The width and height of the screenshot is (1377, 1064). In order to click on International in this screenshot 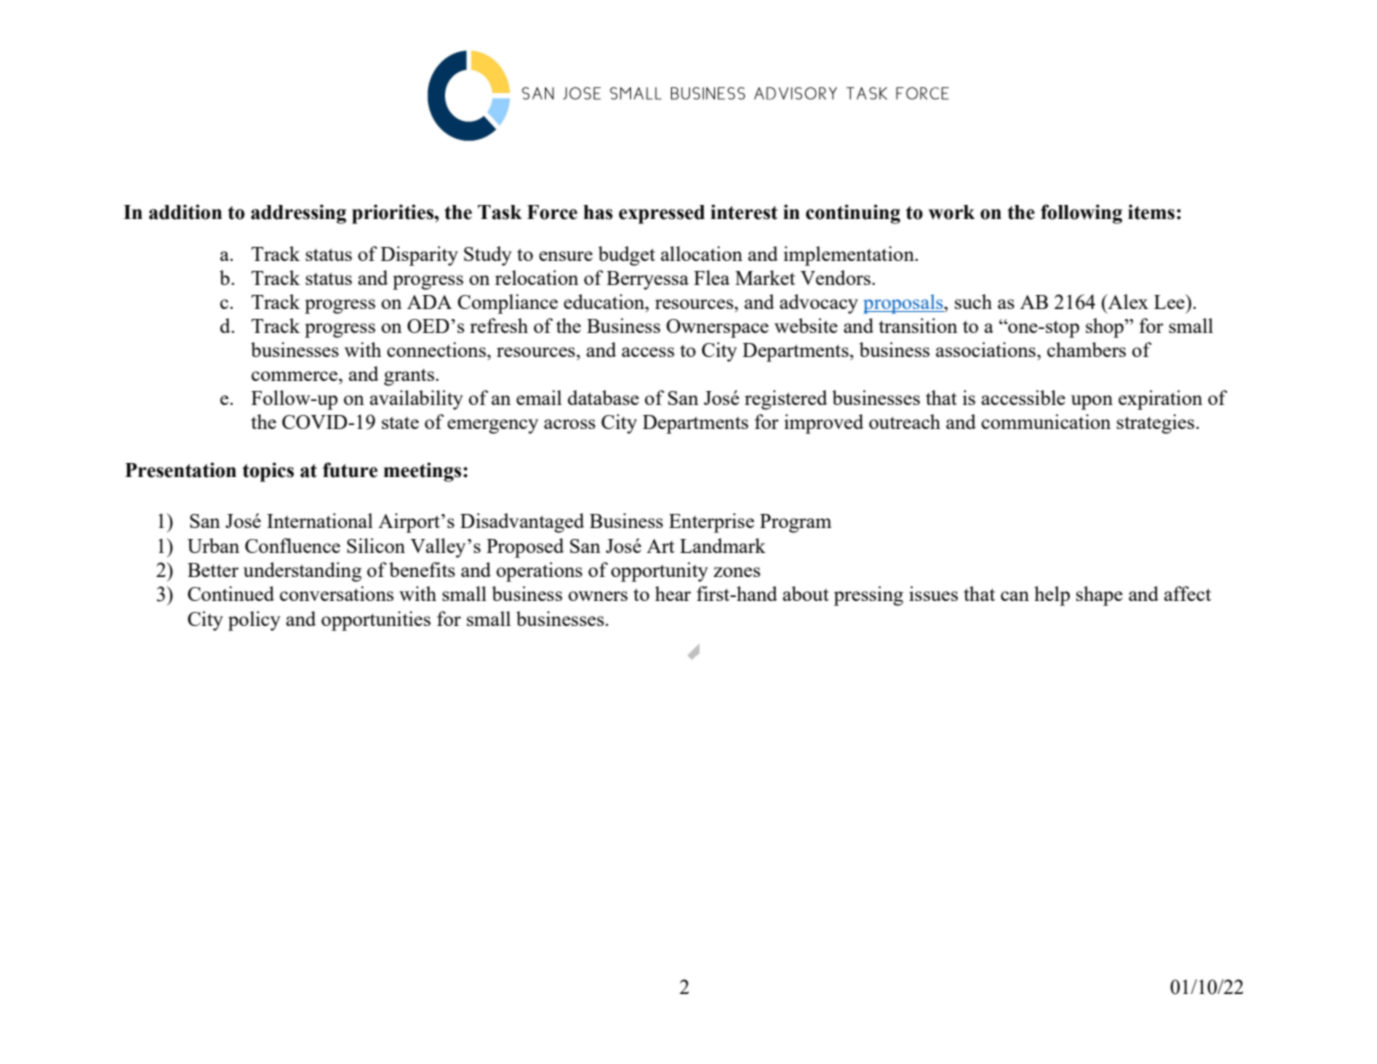, I will do `click(320, 520)`.
